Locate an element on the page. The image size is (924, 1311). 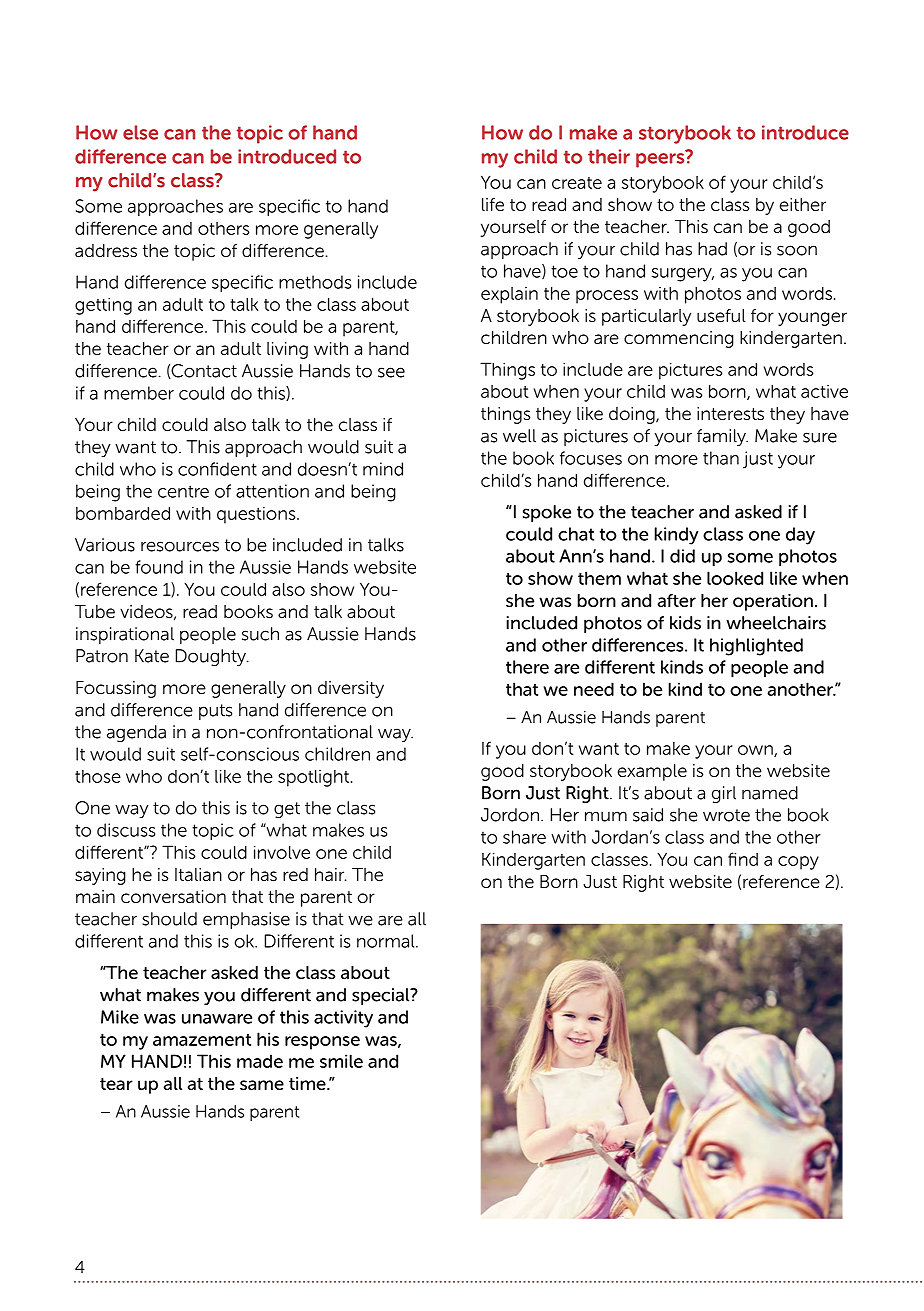
peers is located at coordinates (661, 159).
